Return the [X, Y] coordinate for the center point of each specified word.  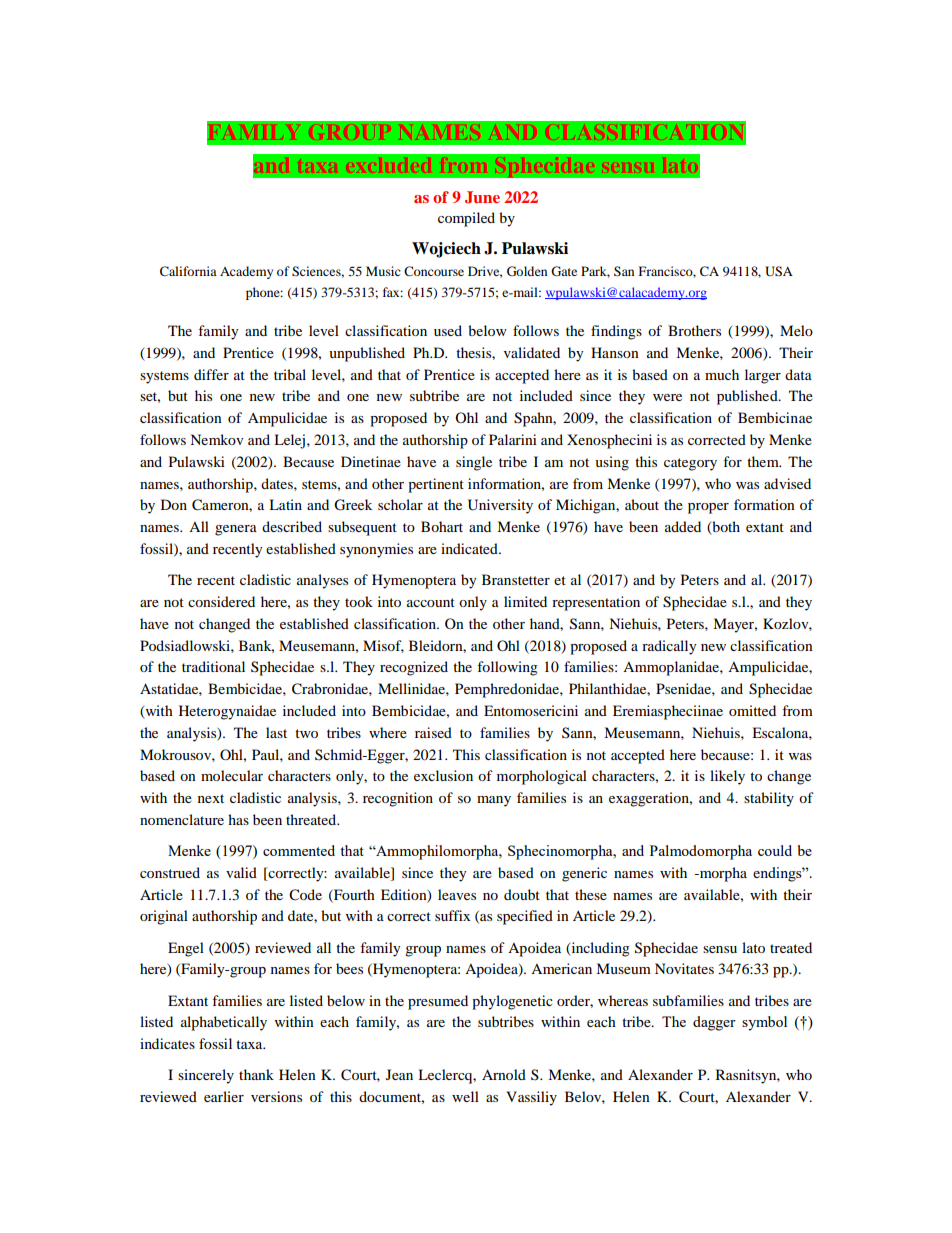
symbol [764, 1023]
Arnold [504, 1074]
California [188, 271]
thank [256, 1074]
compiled [466, 219]
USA [779, 271]
